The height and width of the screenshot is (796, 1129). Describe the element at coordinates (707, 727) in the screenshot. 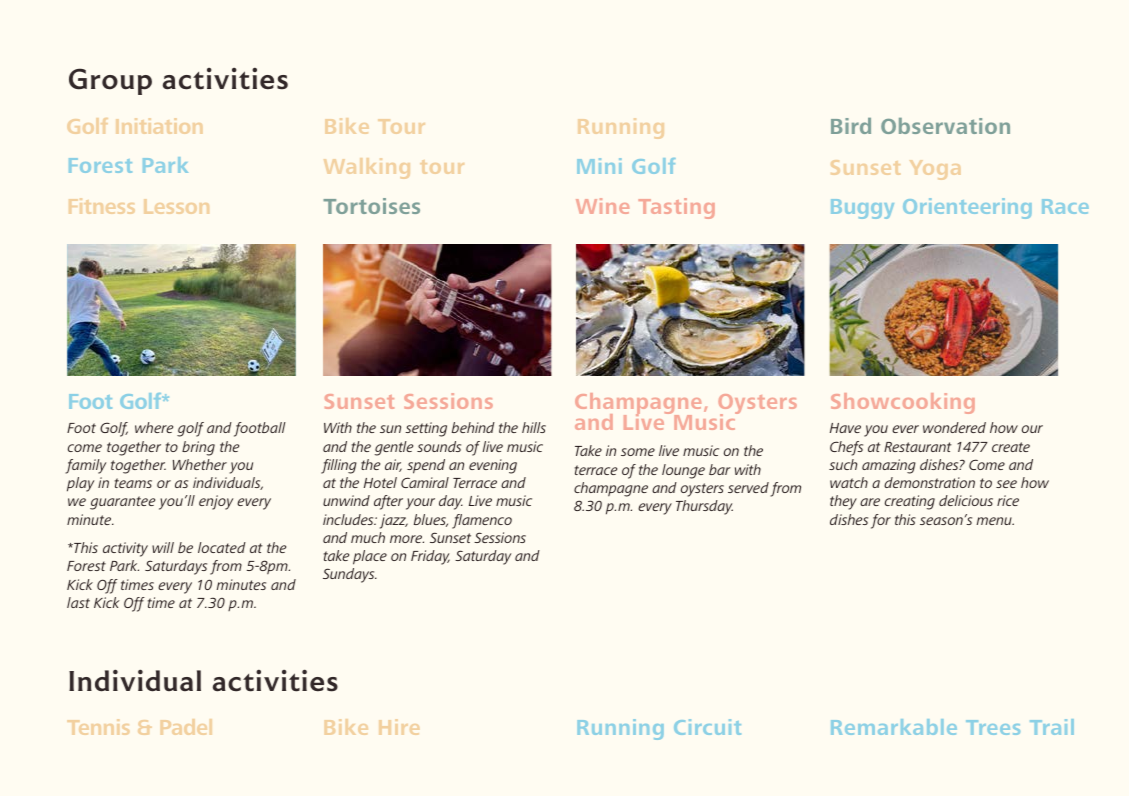

I see `Circuit` at that location.
